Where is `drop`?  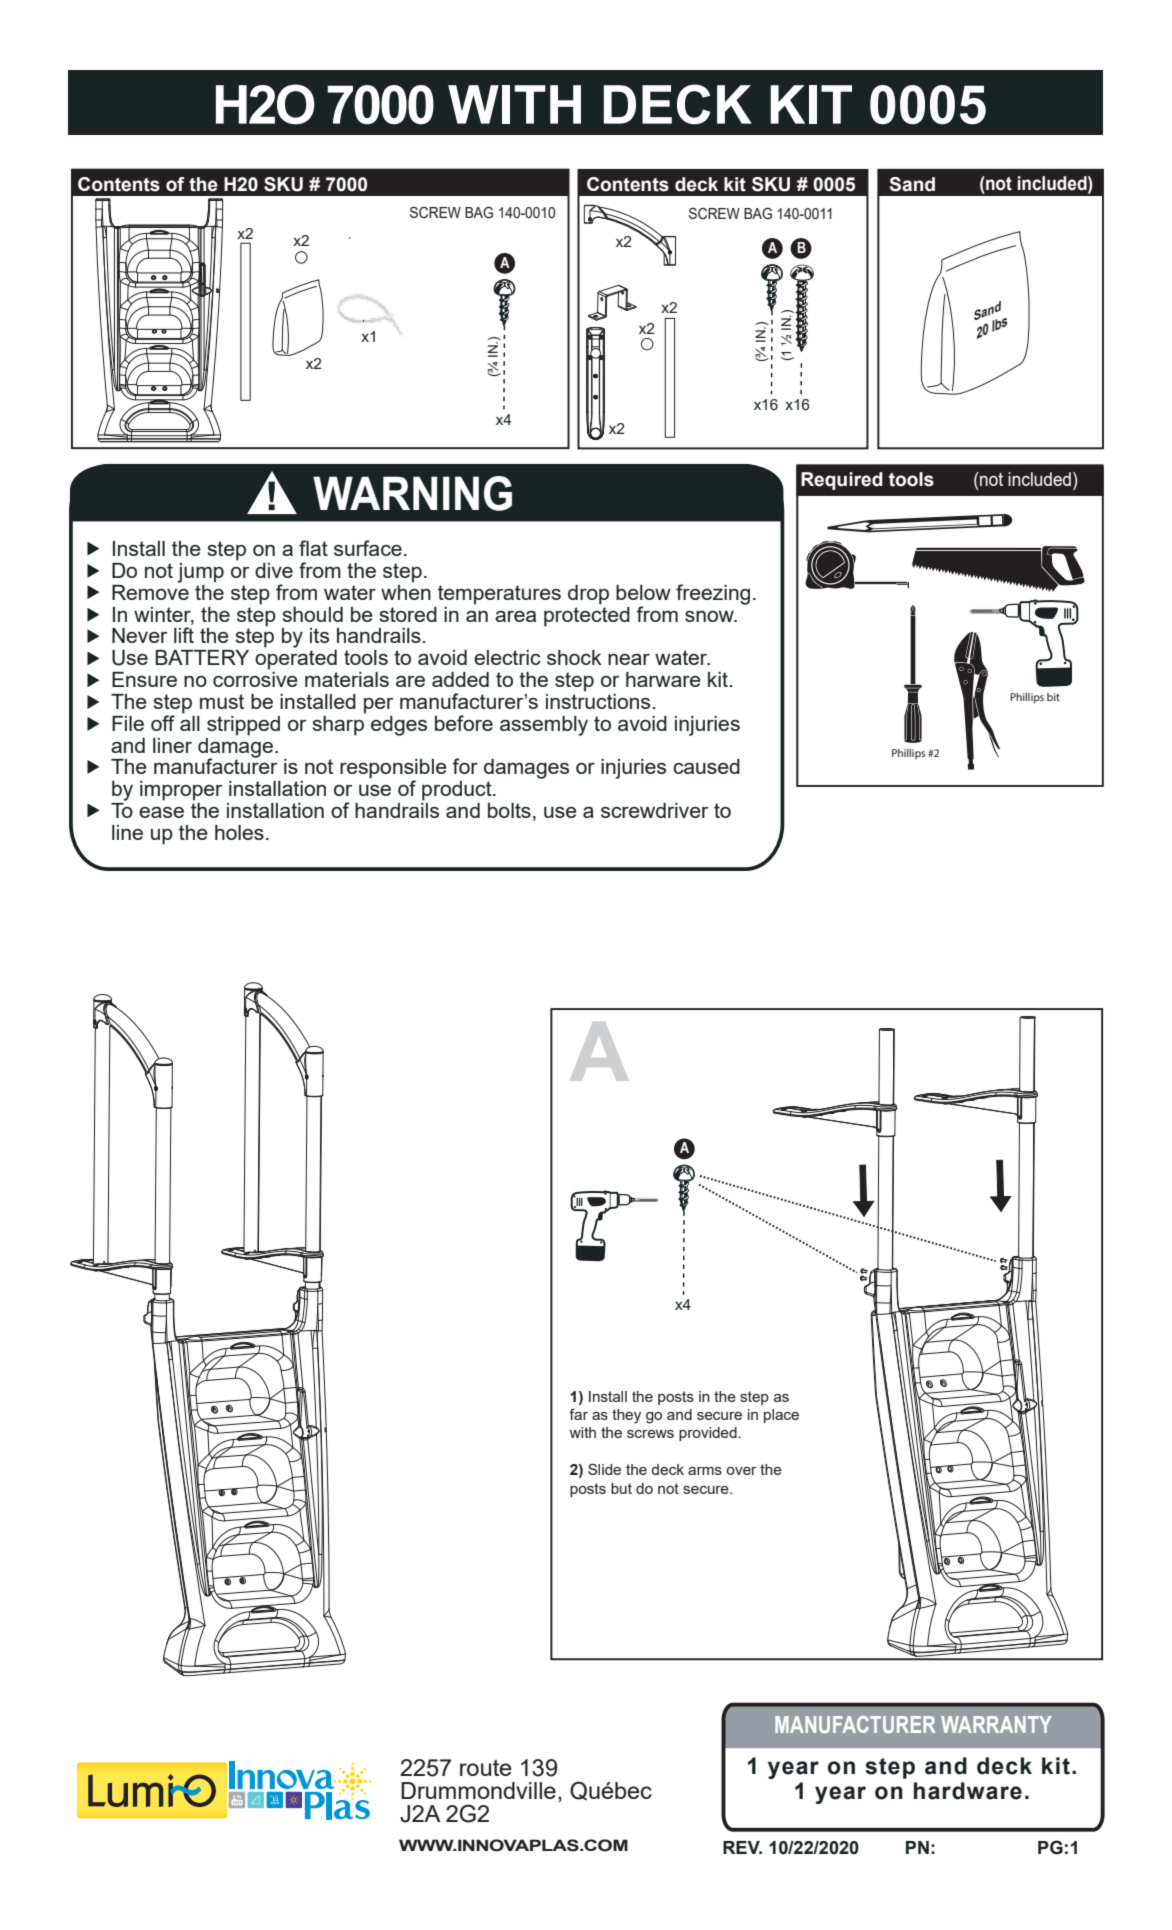 drop is located at coordinates (588, 595).
